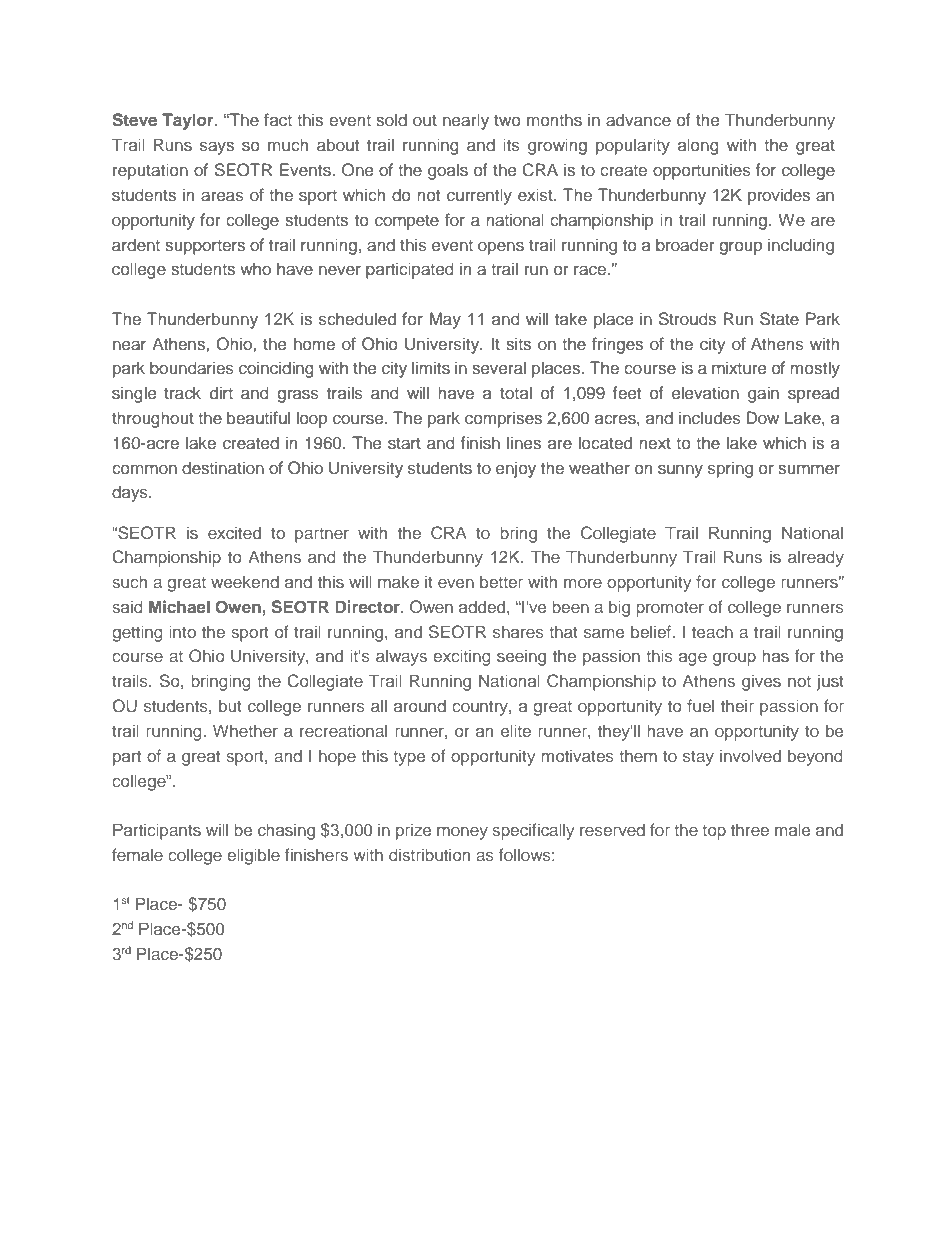 The width and height of the screenshot is (952, 1233). I want to click on State, so click(779, 319).
